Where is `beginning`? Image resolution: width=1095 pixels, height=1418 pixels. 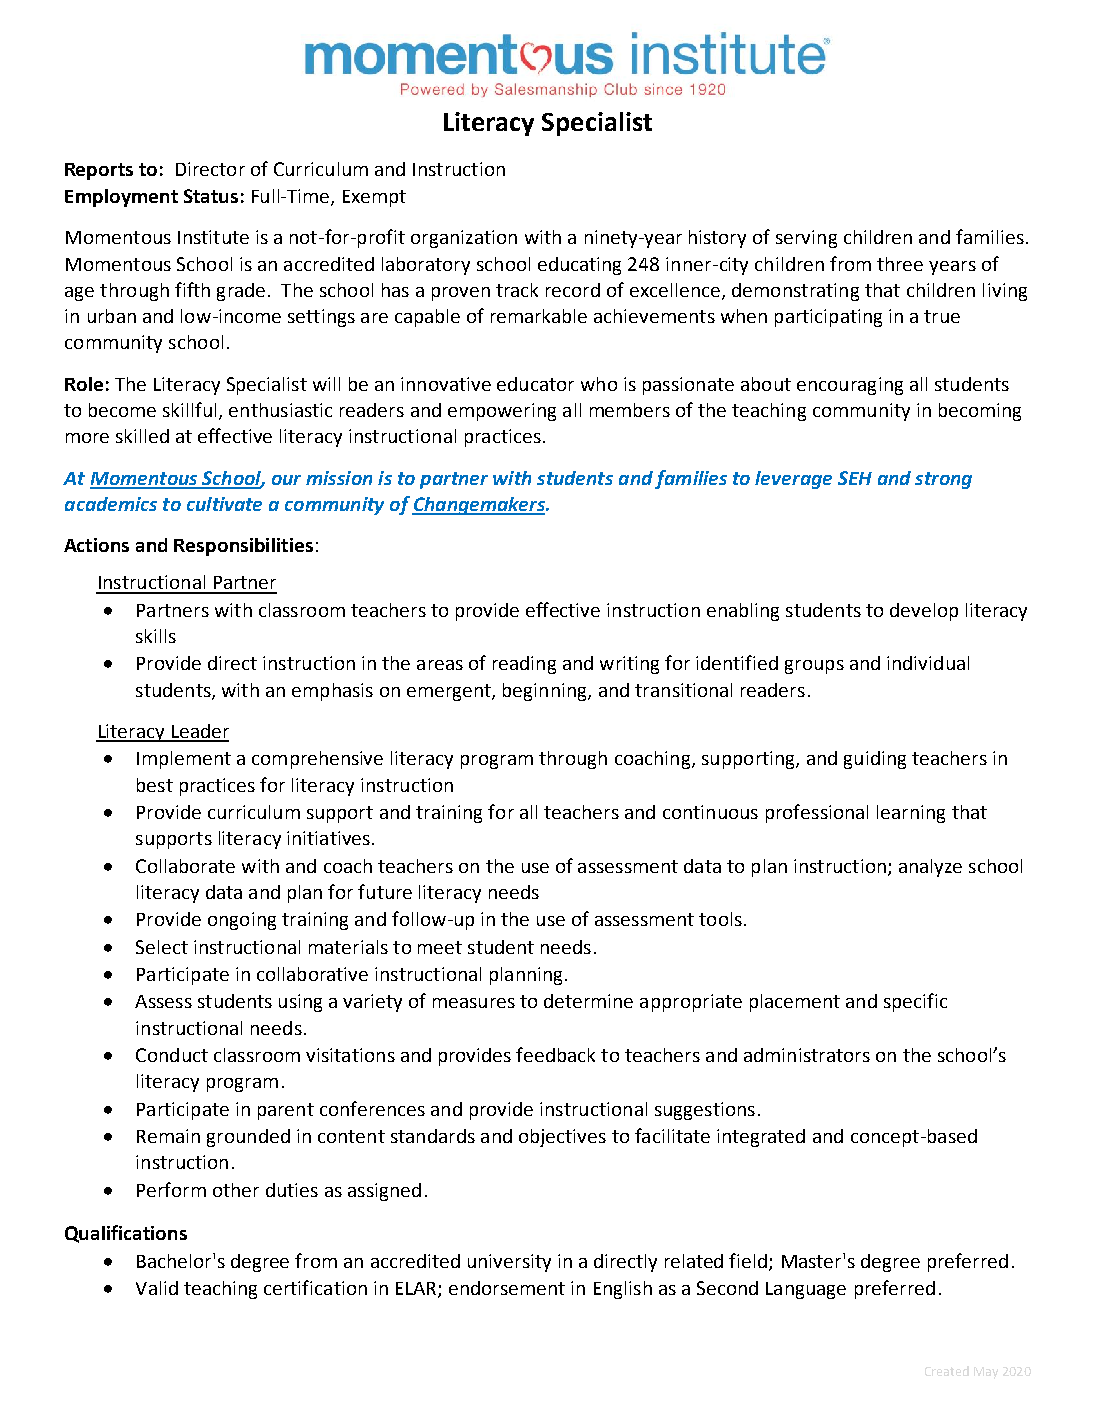
beginning is located at coordinates (546, 692).
